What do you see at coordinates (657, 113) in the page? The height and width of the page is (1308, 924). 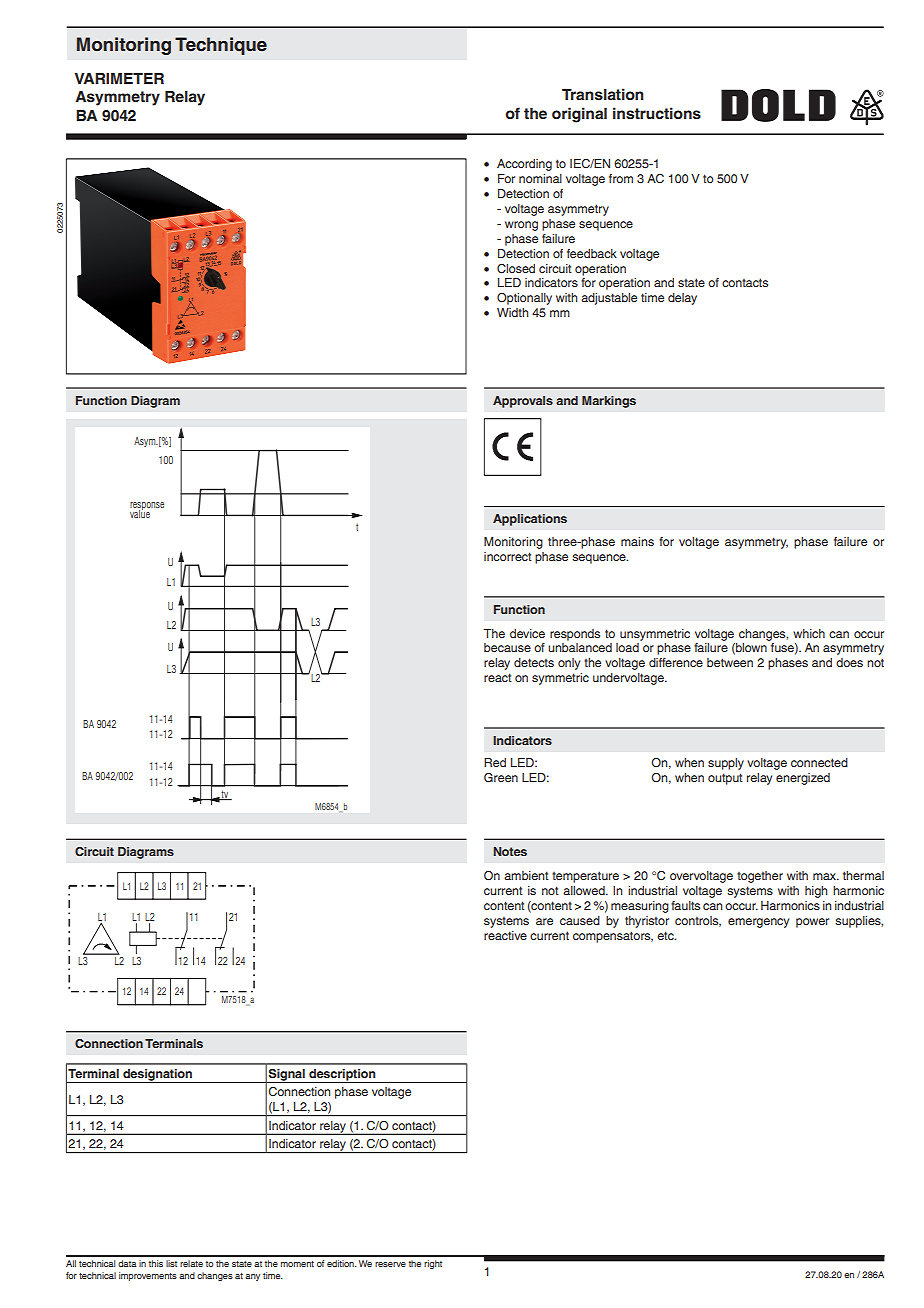 I see `instructions` at bounding box center [657, 113].
